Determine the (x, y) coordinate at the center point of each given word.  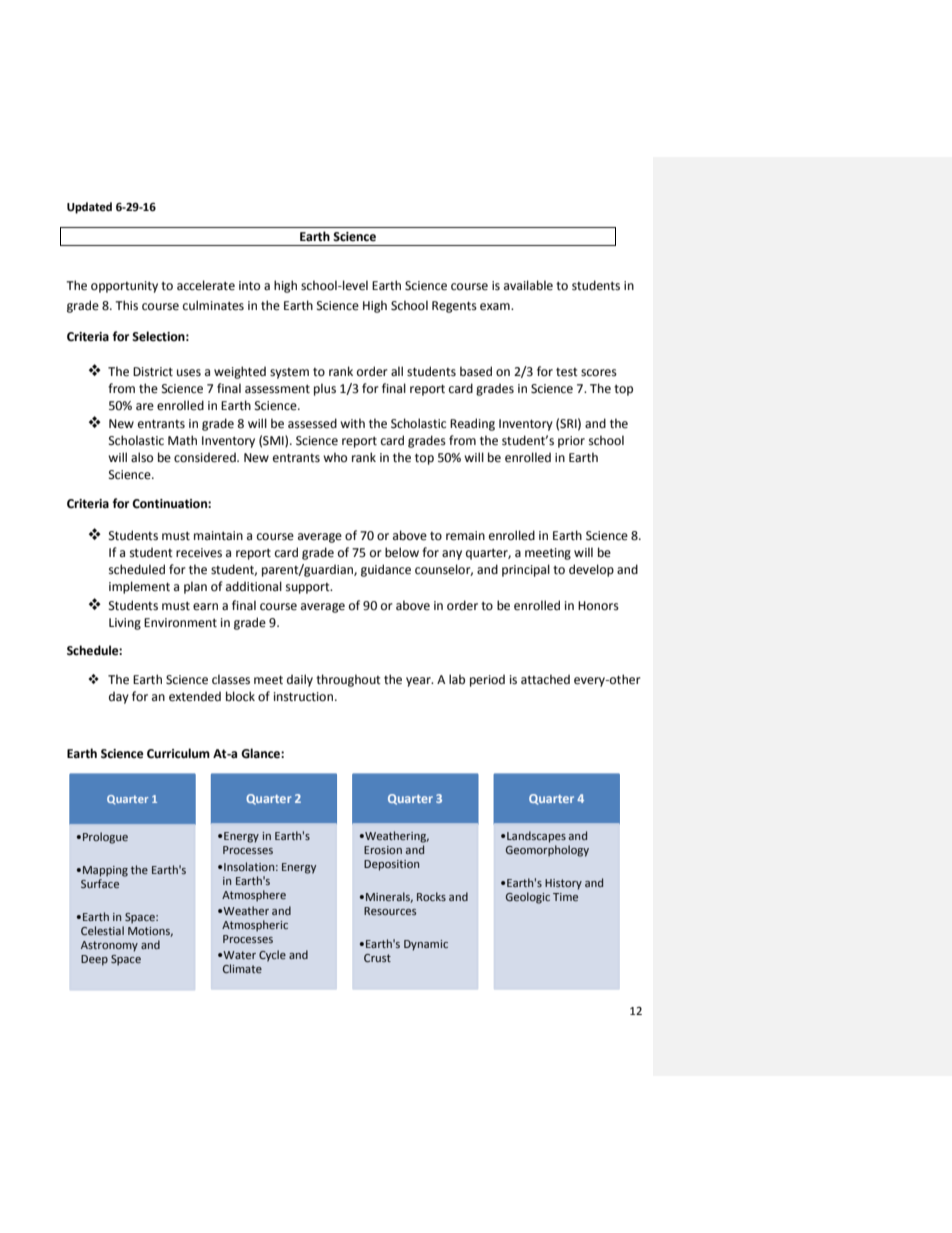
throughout (348, 680)
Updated (89, 208)
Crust (377, 958)
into (249, 286)
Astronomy (109, 946)
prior (571, 442)
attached (545, 679)
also (142, 457)
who (335, 457)
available (528, 285)
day (119, 697)
